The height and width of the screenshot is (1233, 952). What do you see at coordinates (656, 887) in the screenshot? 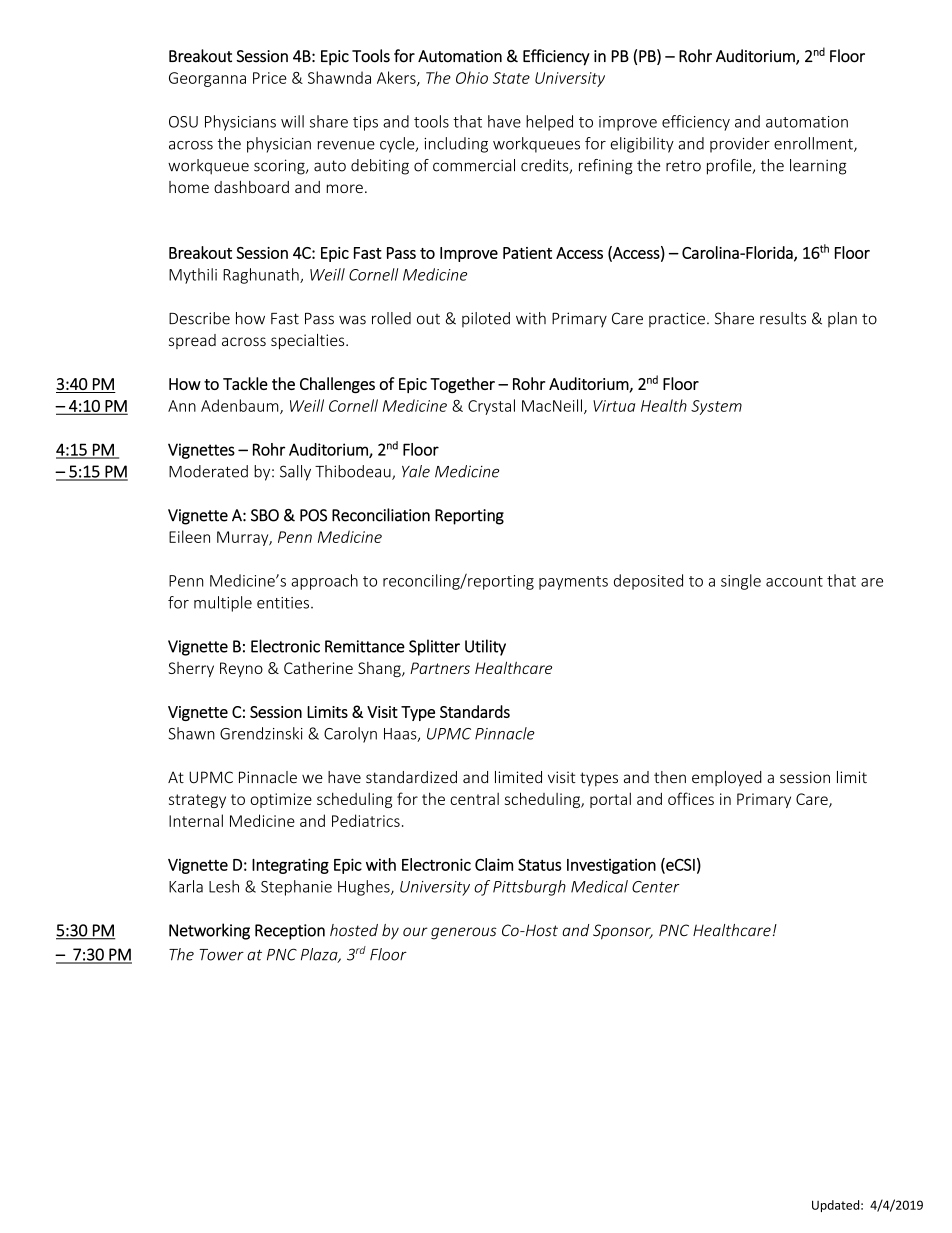
I see `Center` at bounding box center [656, 887].
